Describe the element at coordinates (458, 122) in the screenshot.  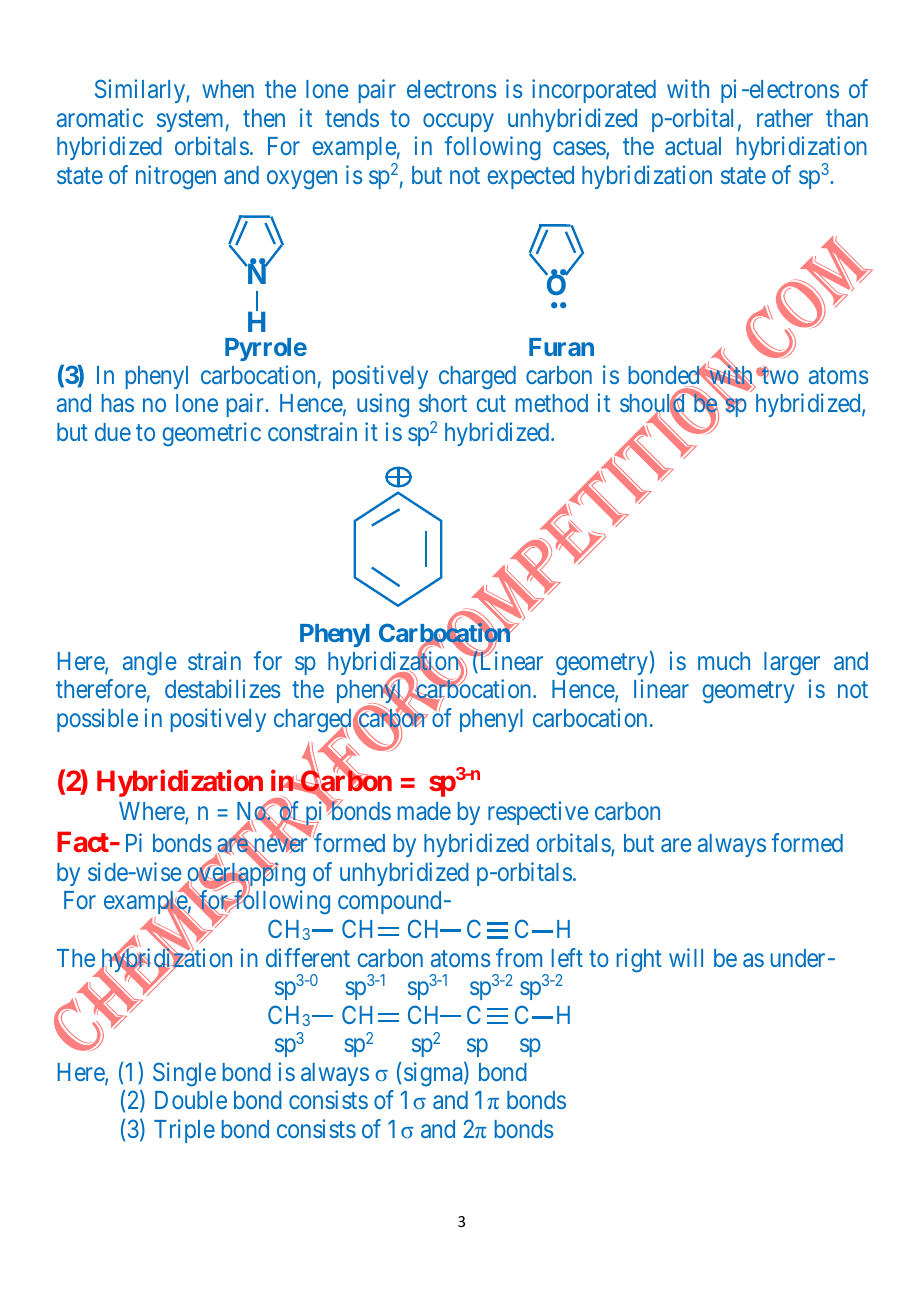
I see `occupy` at that location.
